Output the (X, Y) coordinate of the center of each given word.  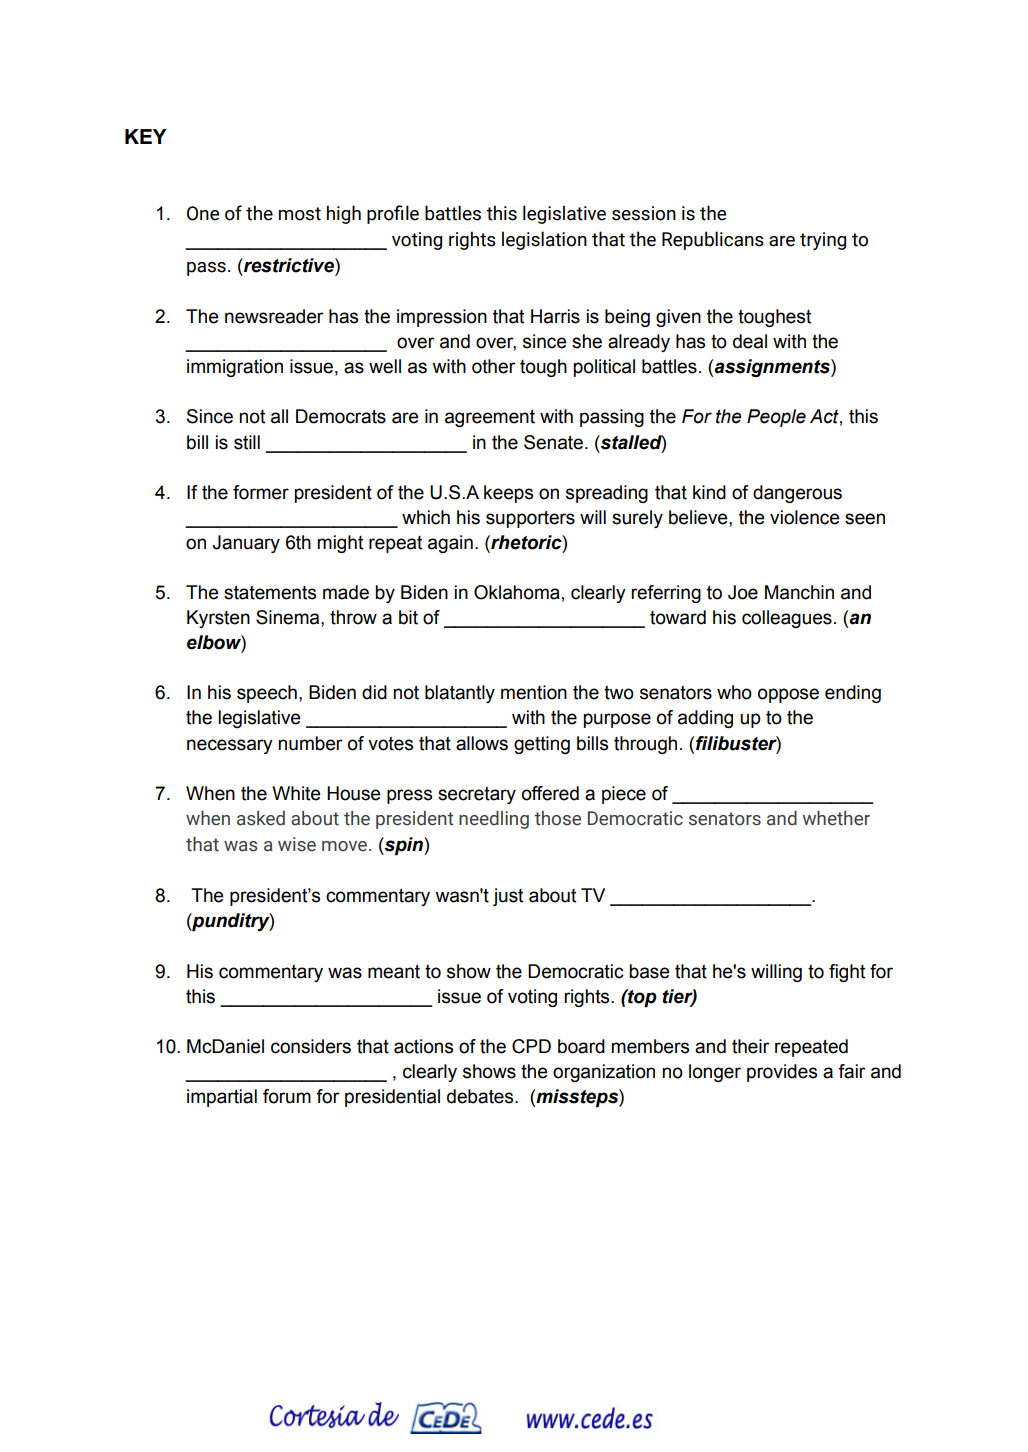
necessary (230, 746)
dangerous (797, 494)
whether (836, 818)
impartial (222, 1098)
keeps (508, 494)
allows (482, 743)
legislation (544, 240)
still (247, 442)
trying (823, 241)
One (203, 213)
